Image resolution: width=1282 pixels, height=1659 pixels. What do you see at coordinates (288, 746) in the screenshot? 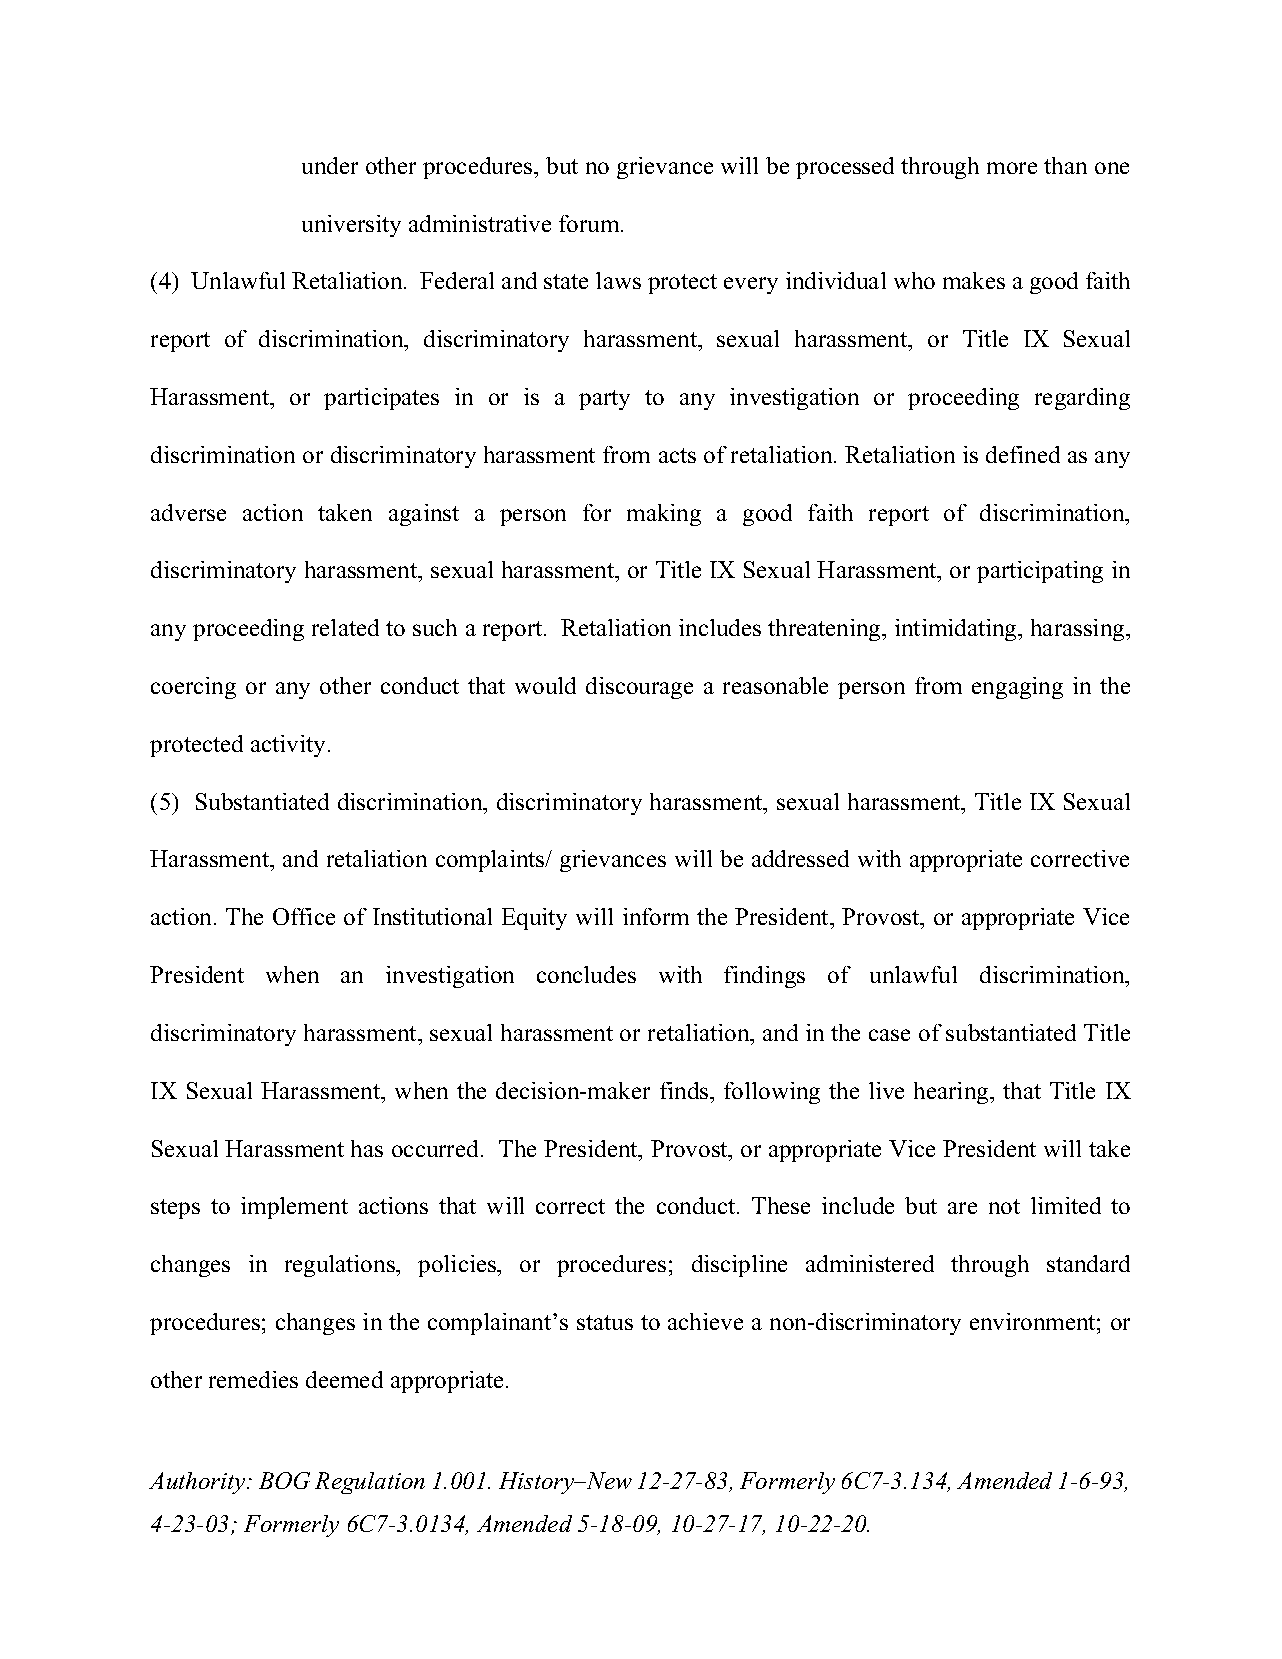
I see `activity` at bounding box center [288, 746].
